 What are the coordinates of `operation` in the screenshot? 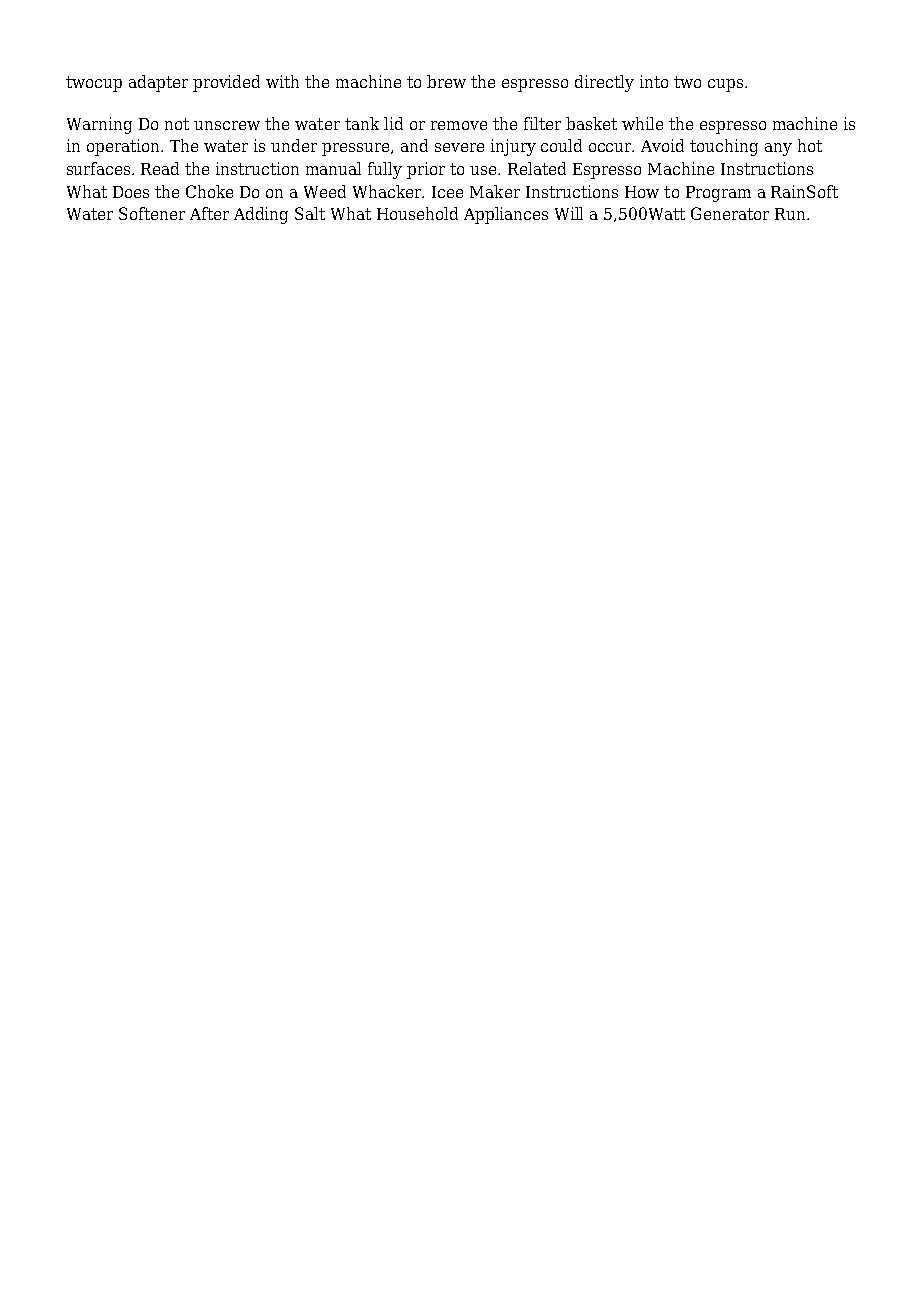 It's located at (125, 147).
